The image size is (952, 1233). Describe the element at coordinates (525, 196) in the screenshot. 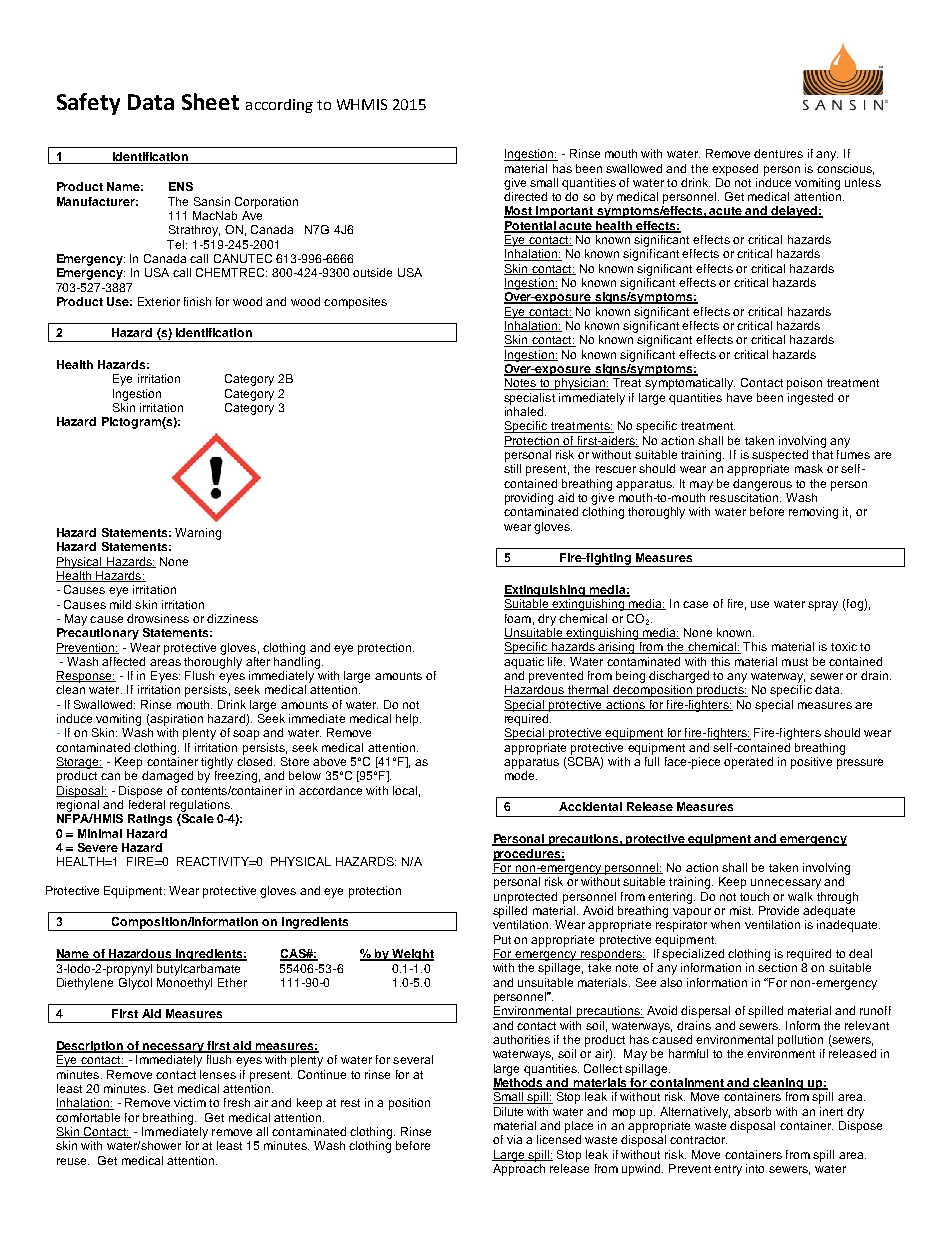

I see `directed` at that location.
